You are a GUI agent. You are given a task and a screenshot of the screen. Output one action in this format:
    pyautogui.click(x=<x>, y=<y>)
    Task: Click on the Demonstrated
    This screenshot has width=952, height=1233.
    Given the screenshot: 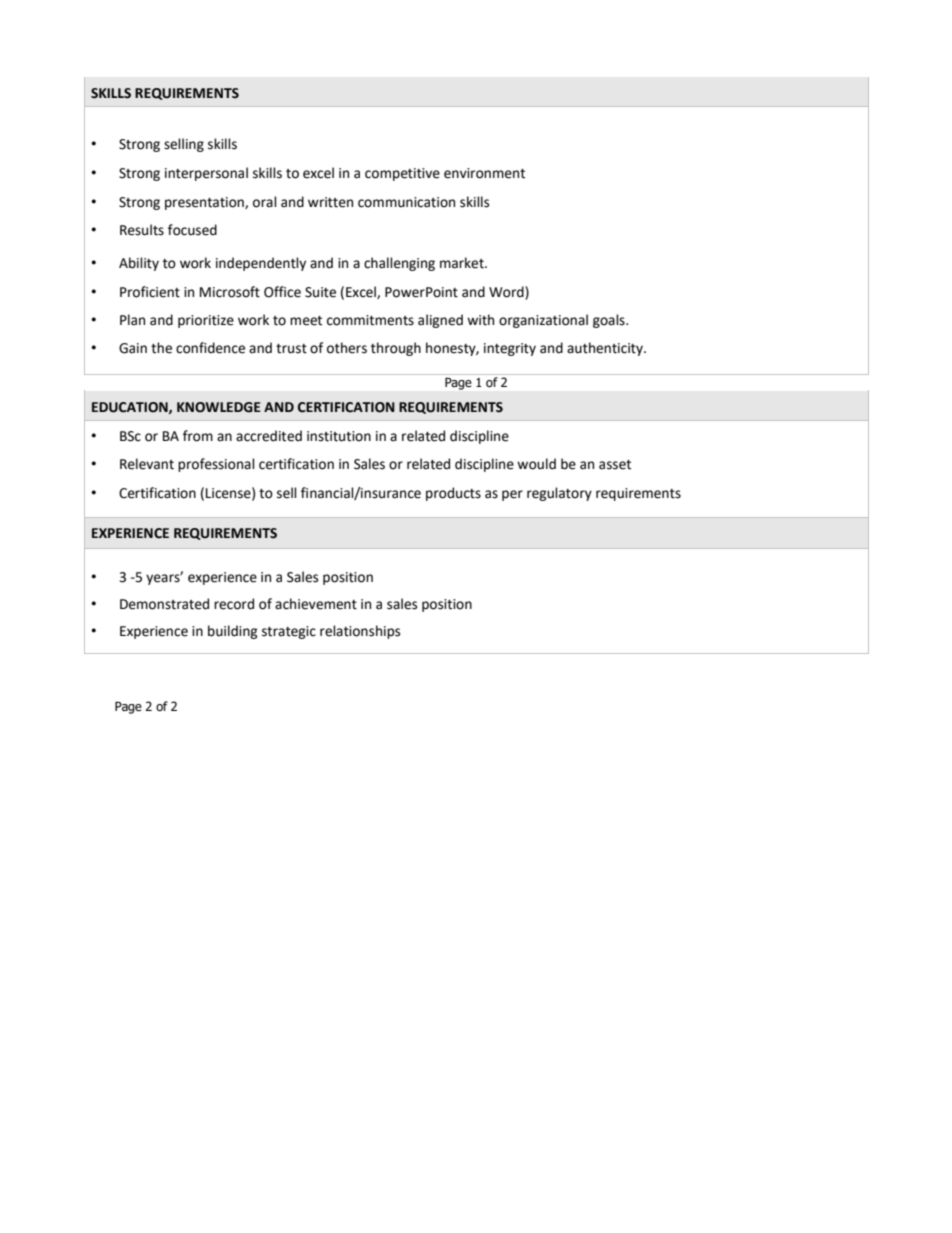 What is the action you would take?
    pyautogui.click(x=164, y=604)
